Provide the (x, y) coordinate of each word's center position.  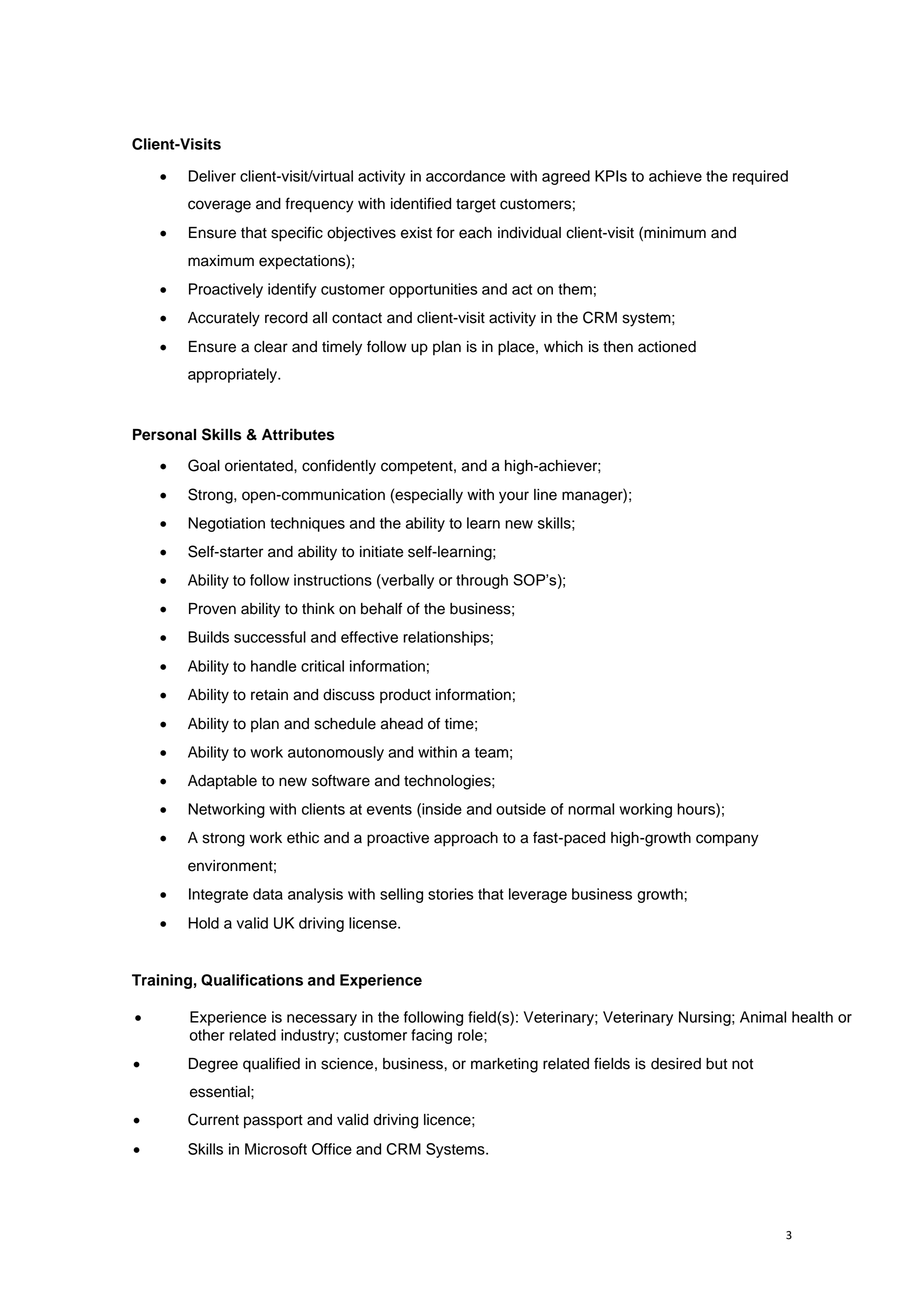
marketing (504, 1065)
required (760, 177)
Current (213, 1119)
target (476, 206)
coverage (219, 206)
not (742, 1064)
